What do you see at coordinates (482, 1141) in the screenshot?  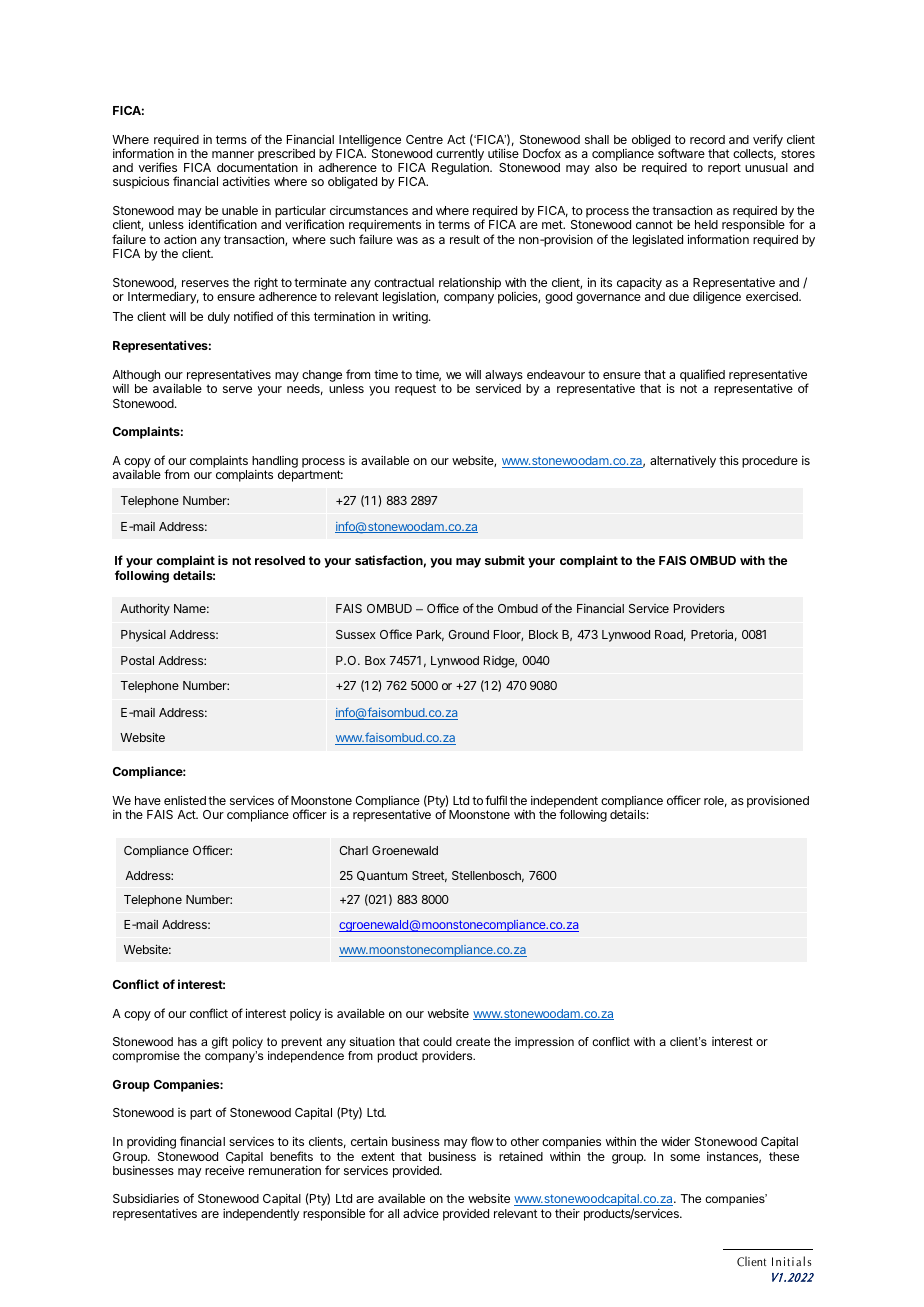 I see `flow` at bounding box center [482, 1141].
